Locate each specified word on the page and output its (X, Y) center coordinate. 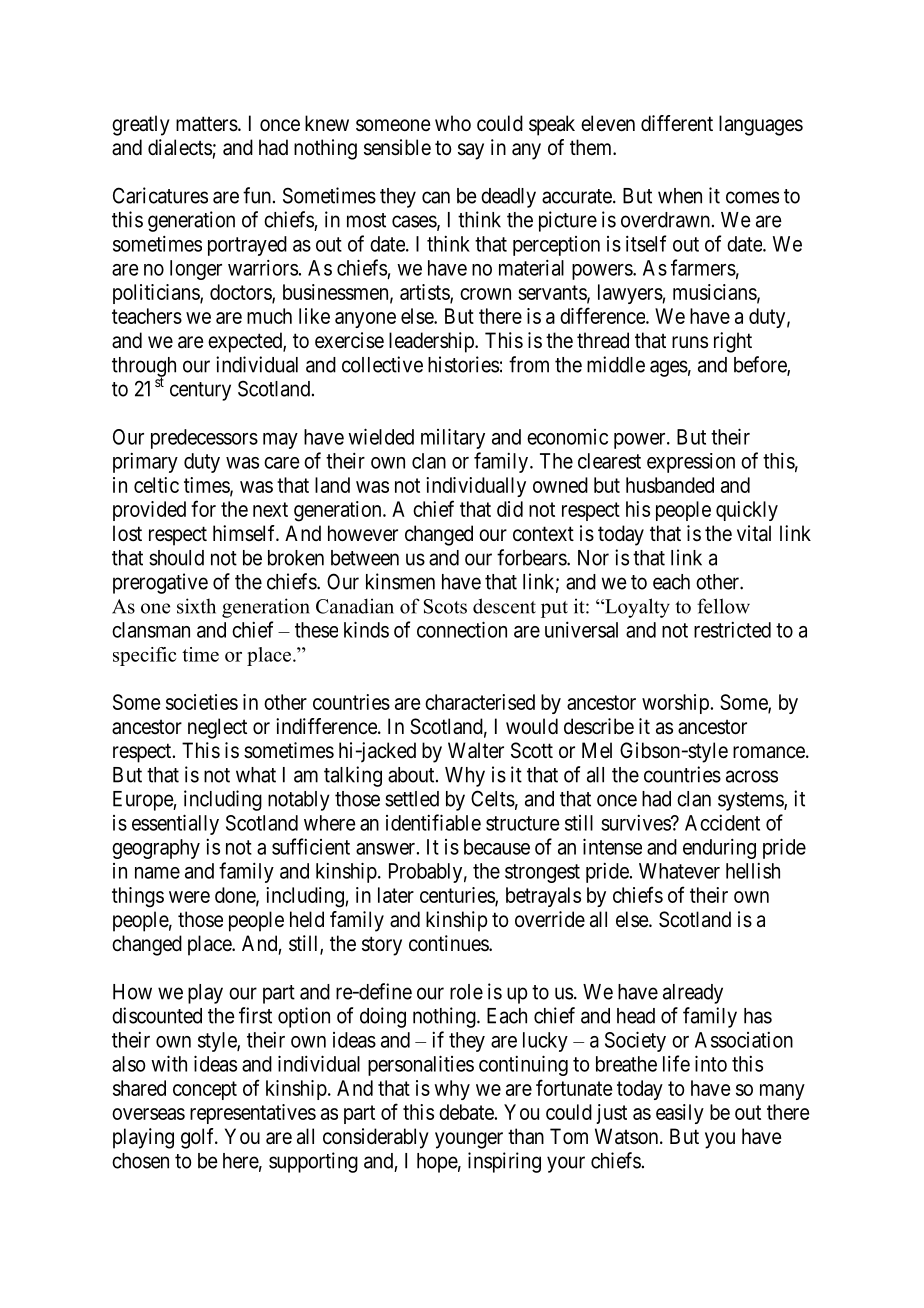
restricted (732, 630)
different (677, 123)
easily (680, 1114)
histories (463, 364)
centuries (458, 896)
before (761, 365)
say (471, 151)
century (200, 391)
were (189, 897)
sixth (196, 606)
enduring (719, 848)
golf (199, 1138)
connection (462, 629)
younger (469, 1140)
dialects (180, 147)
